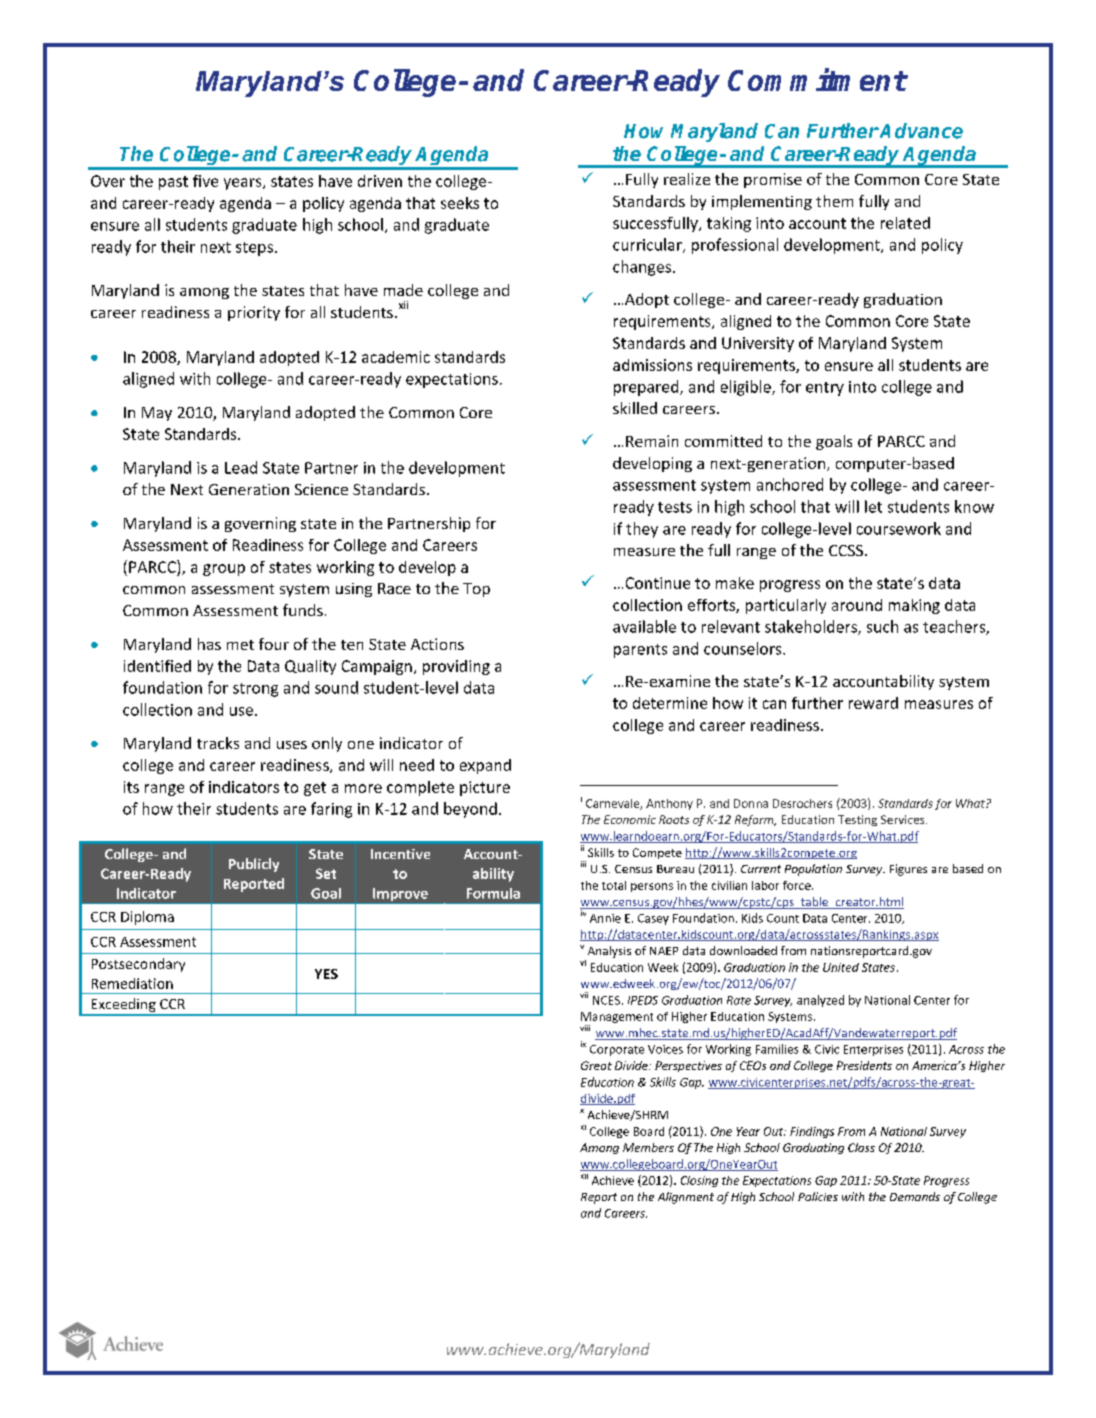  I want to click on five, so click(205, 181).
